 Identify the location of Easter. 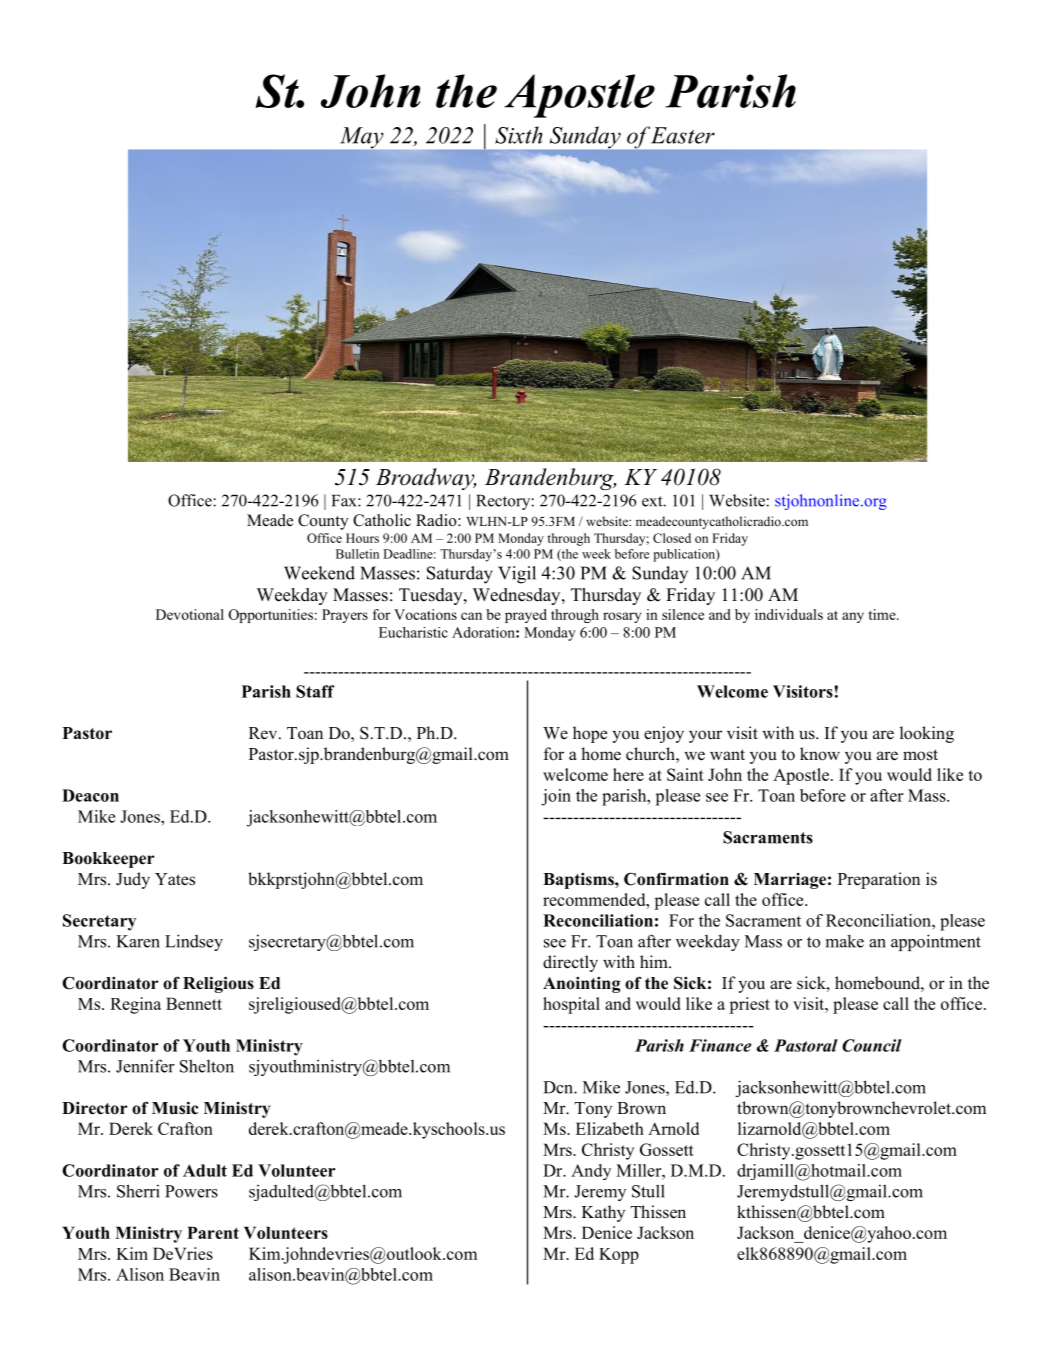
(683, 135).
